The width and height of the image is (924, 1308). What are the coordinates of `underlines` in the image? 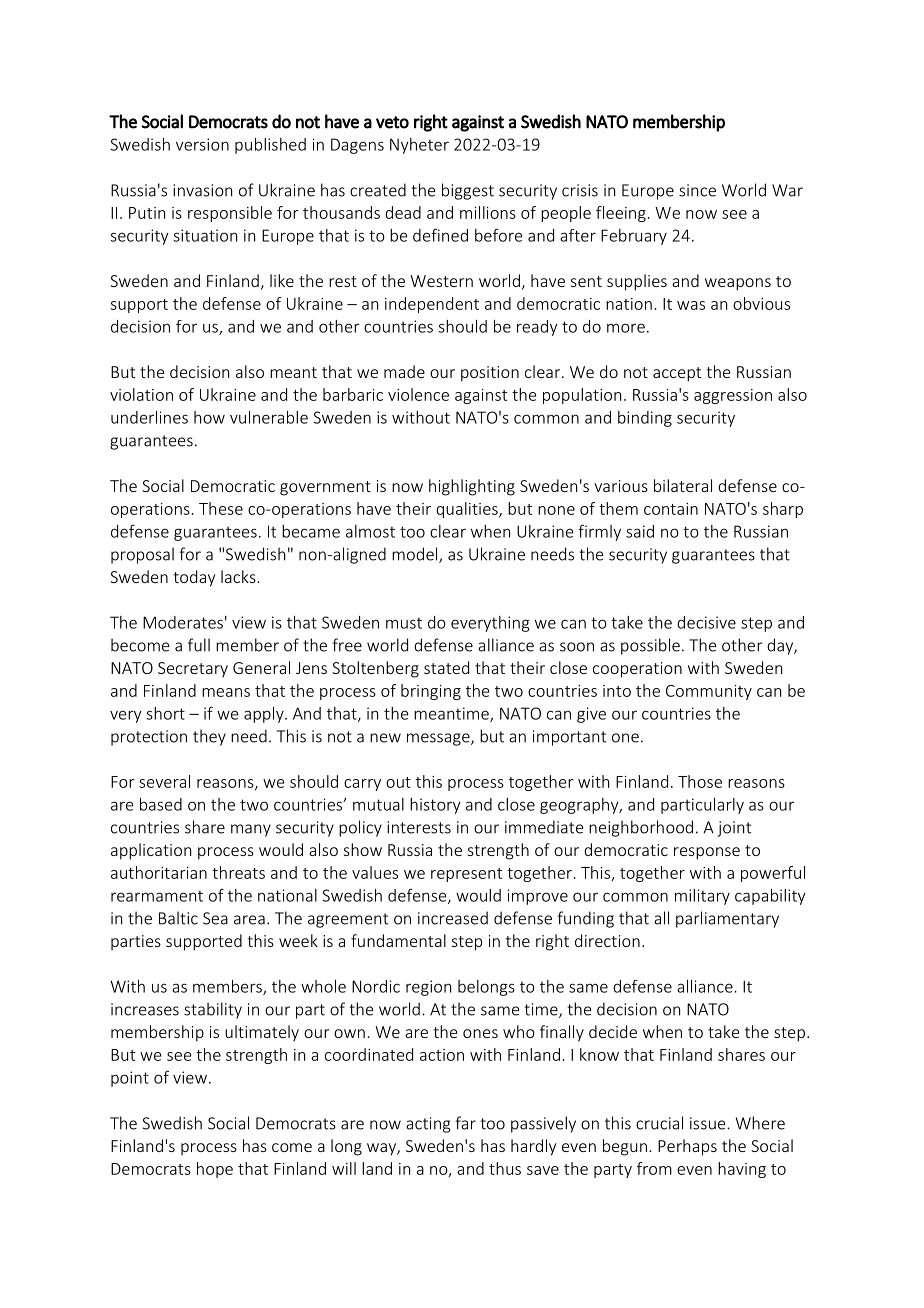 It's located at (149, 417).
